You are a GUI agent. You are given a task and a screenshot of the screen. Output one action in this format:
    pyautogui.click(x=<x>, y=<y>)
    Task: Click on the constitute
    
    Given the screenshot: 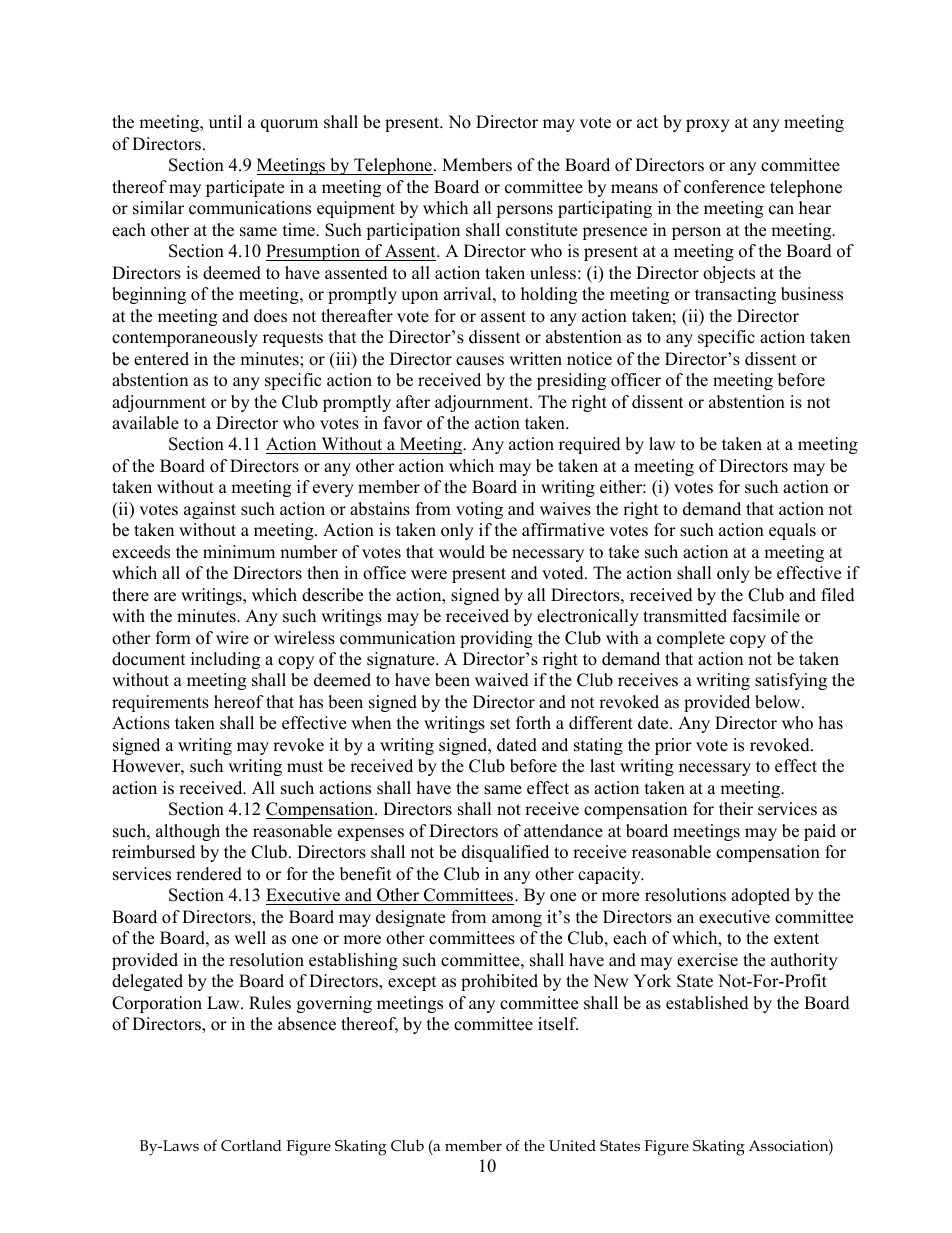 What is the action you would take?
    pyautogui.click(x=541, y=230)
